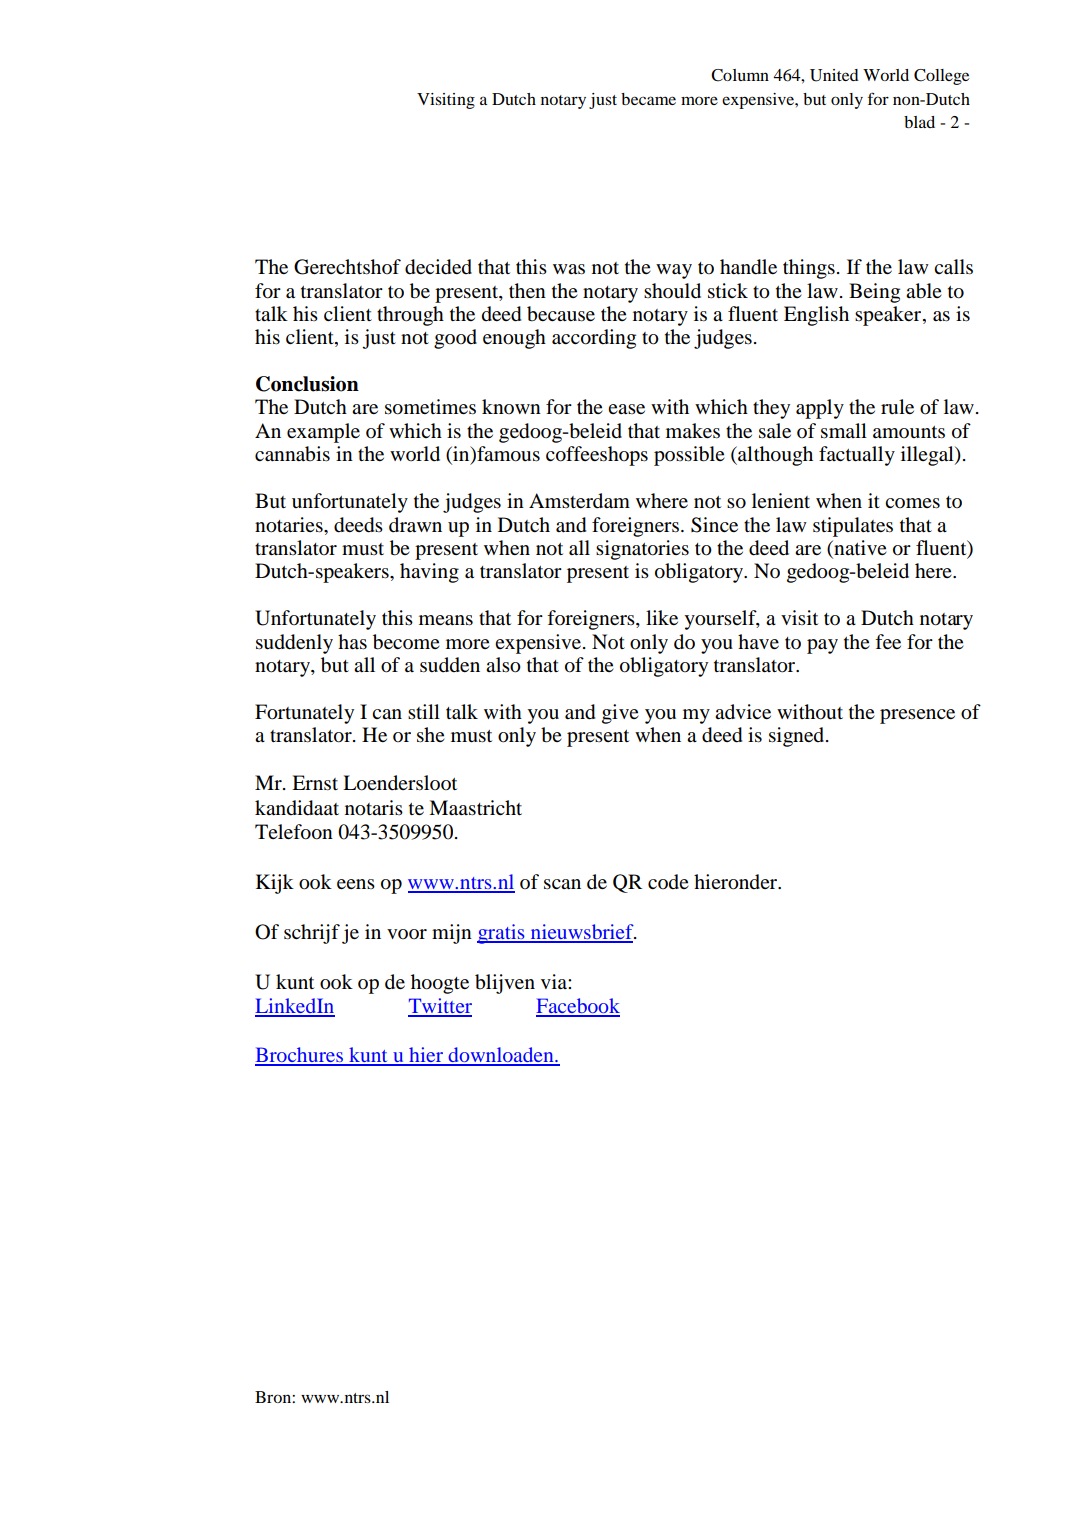 This page has width=1072, height=1516. Describe the element at coordinates (438, 267) in the page. I see `decided` at that location.
